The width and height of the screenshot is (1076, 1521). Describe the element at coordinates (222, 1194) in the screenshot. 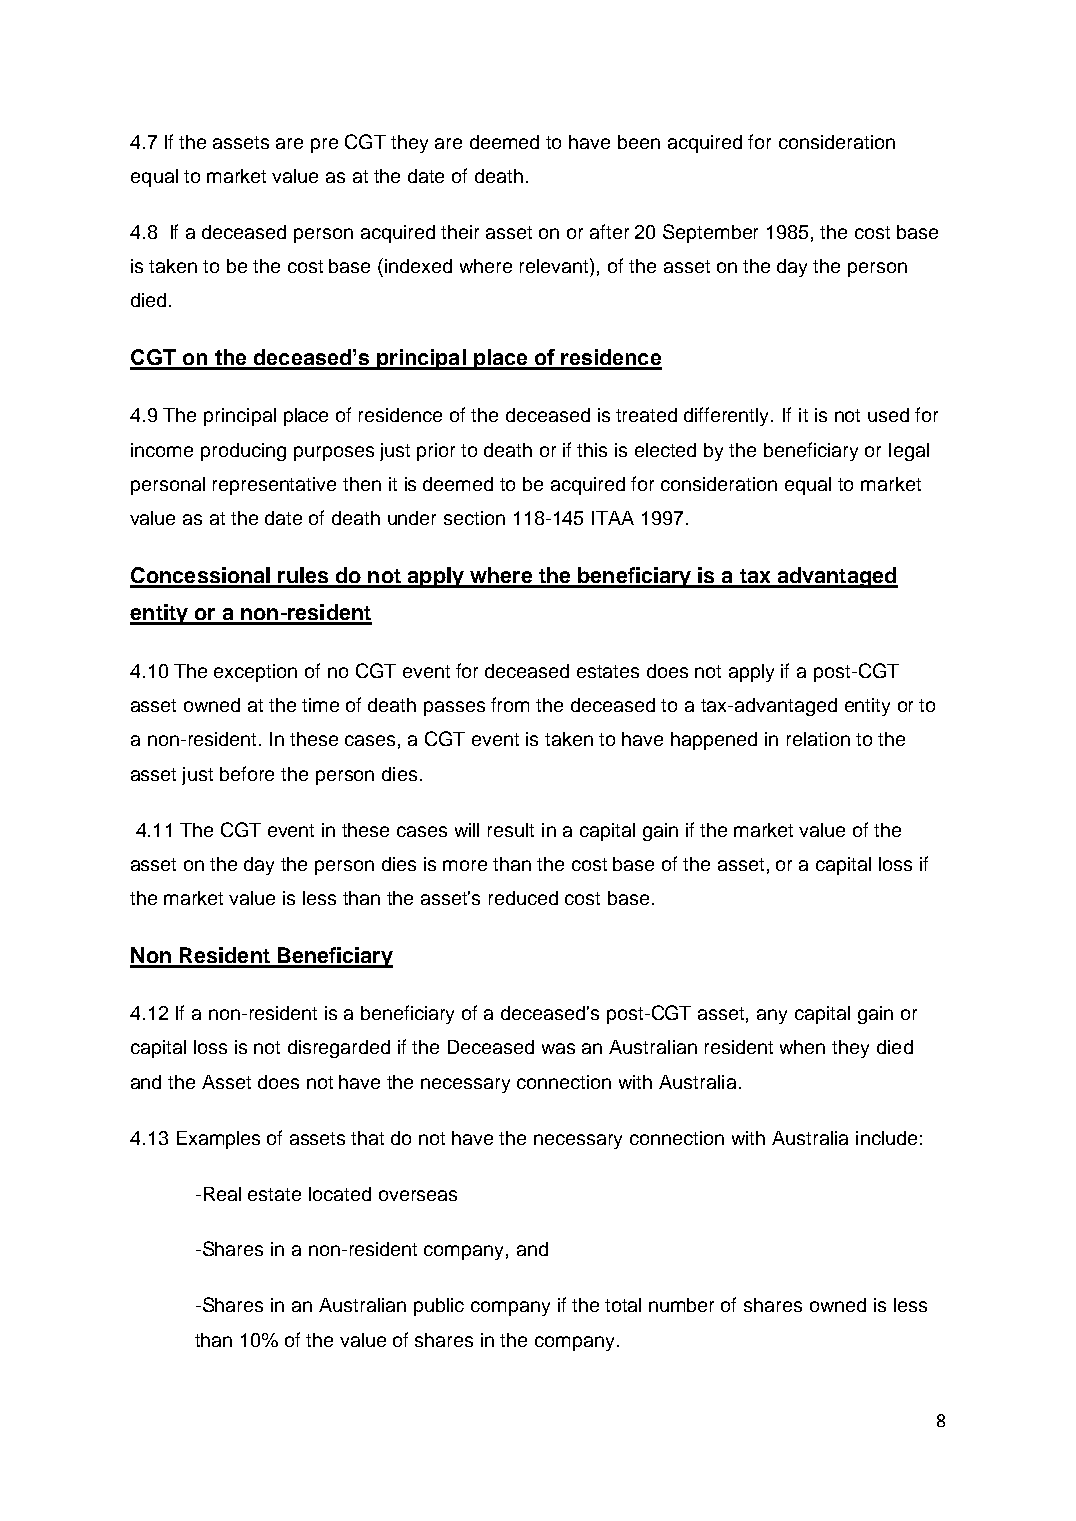

I see `Real` at that location.
